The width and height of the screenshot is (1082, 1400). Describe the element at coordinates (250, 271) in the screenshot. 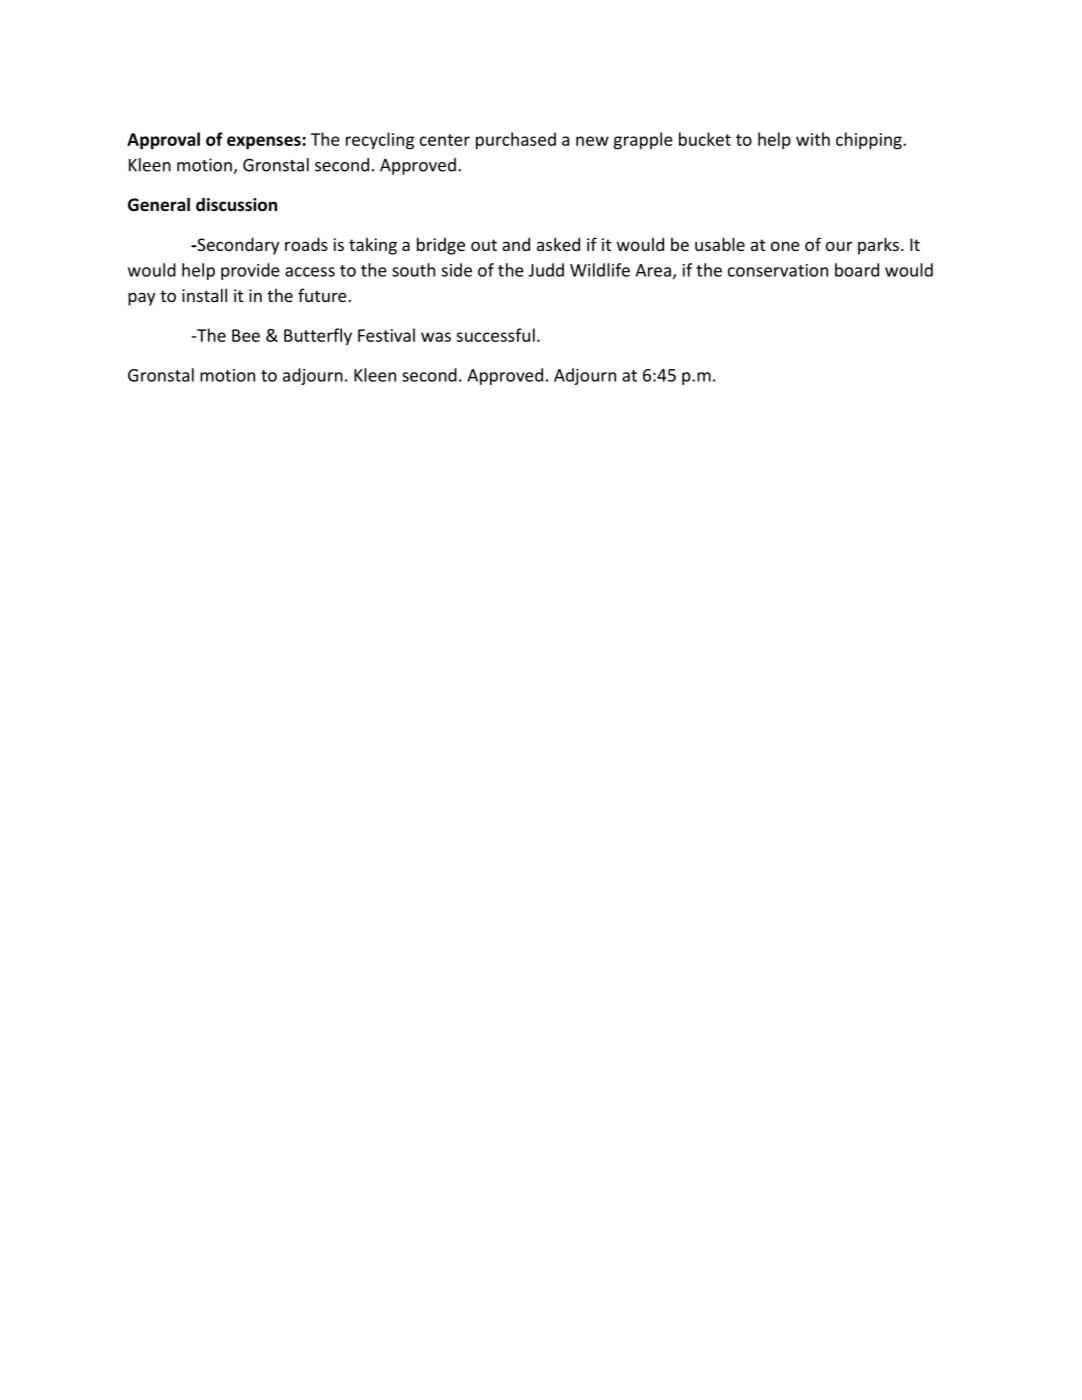

I see `provide` at that location.
